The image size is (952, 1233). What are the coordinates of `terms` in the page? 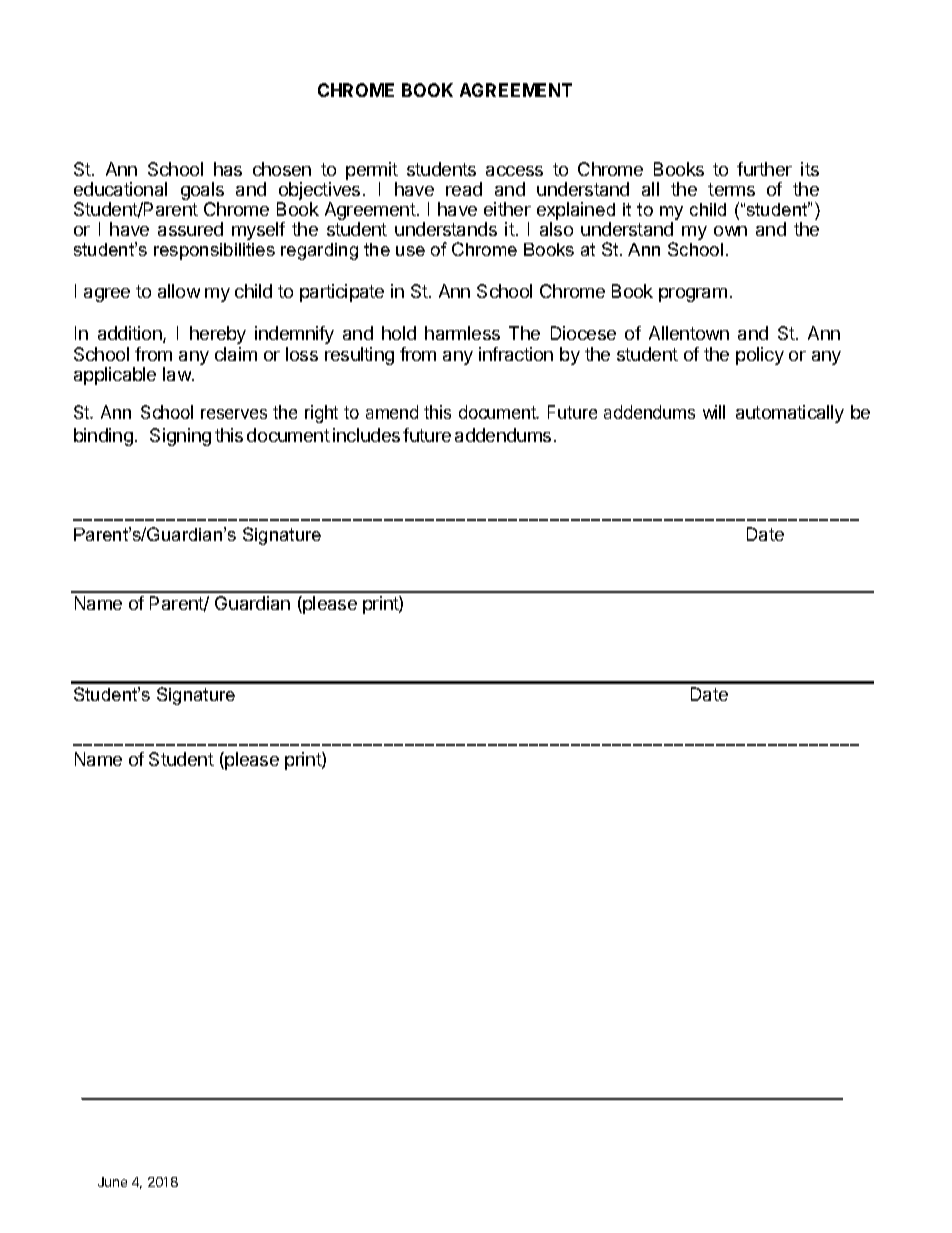 It's located at (731, 189).
